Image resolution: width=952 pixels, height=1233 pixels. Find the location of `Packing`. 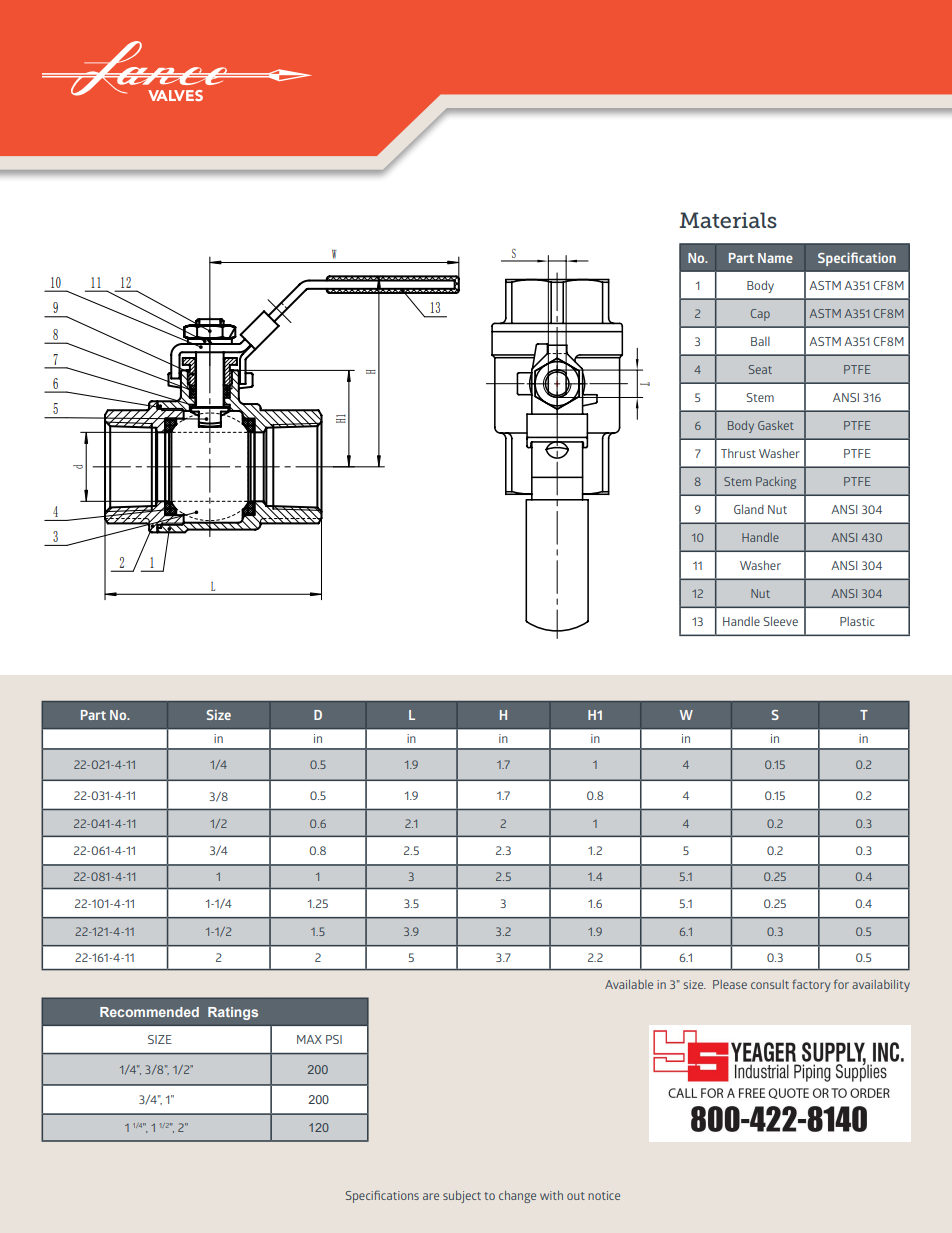

Packing is located at coordinates (776, 483).
